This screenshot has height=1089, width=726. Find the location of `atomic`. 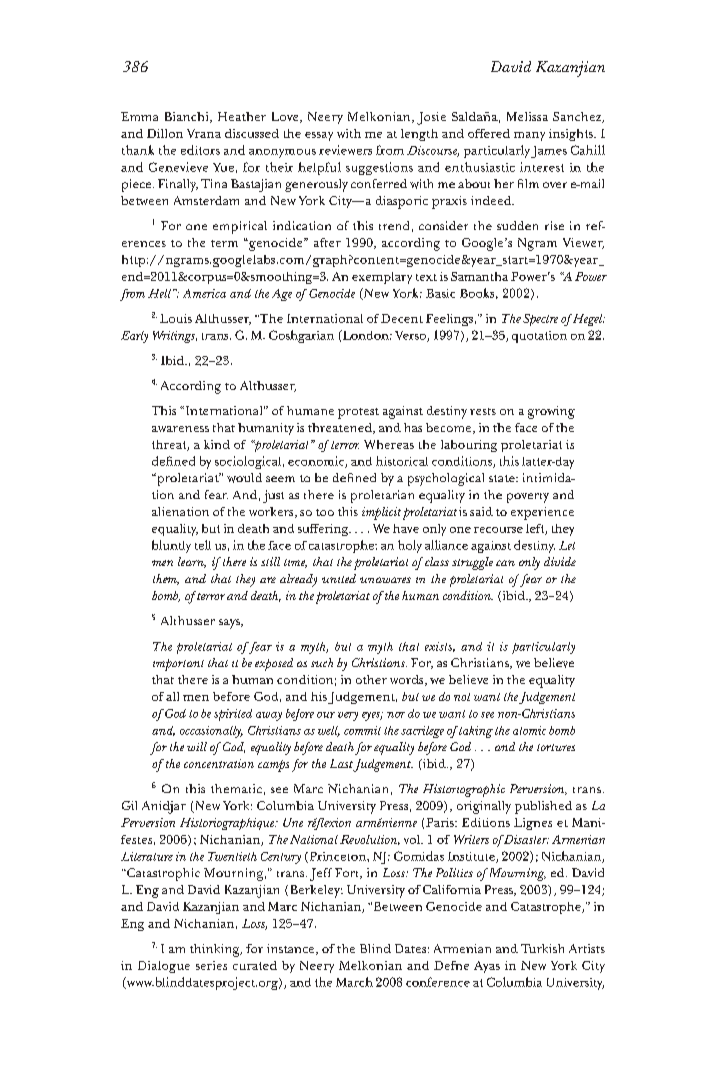

atomic is located at coordinates (529, 730).
